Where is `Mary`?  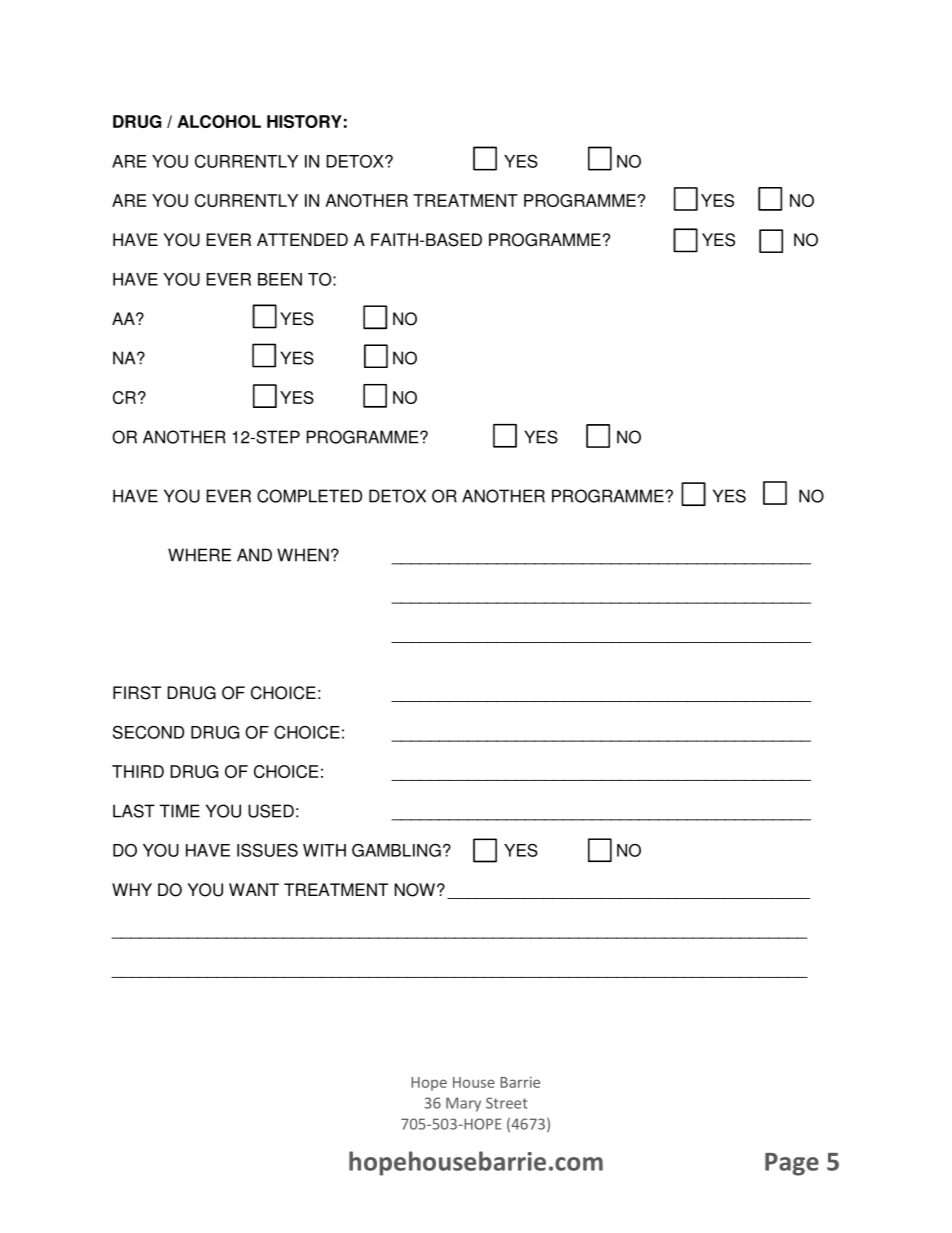 Mary is located at coordinates (463, 1104).
